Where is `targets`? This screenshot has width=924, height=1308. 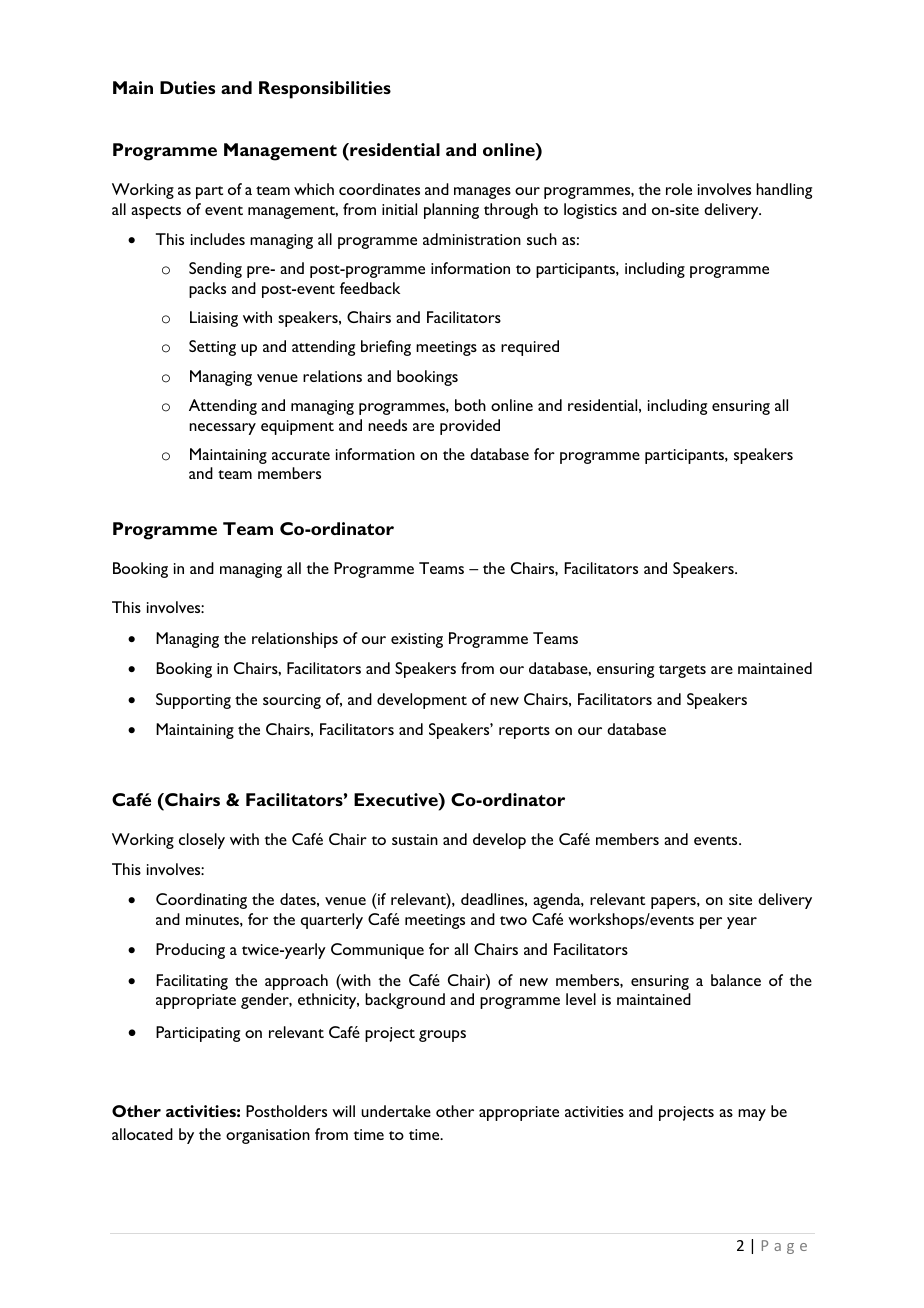
targets is located at coordinates (682, 671).
